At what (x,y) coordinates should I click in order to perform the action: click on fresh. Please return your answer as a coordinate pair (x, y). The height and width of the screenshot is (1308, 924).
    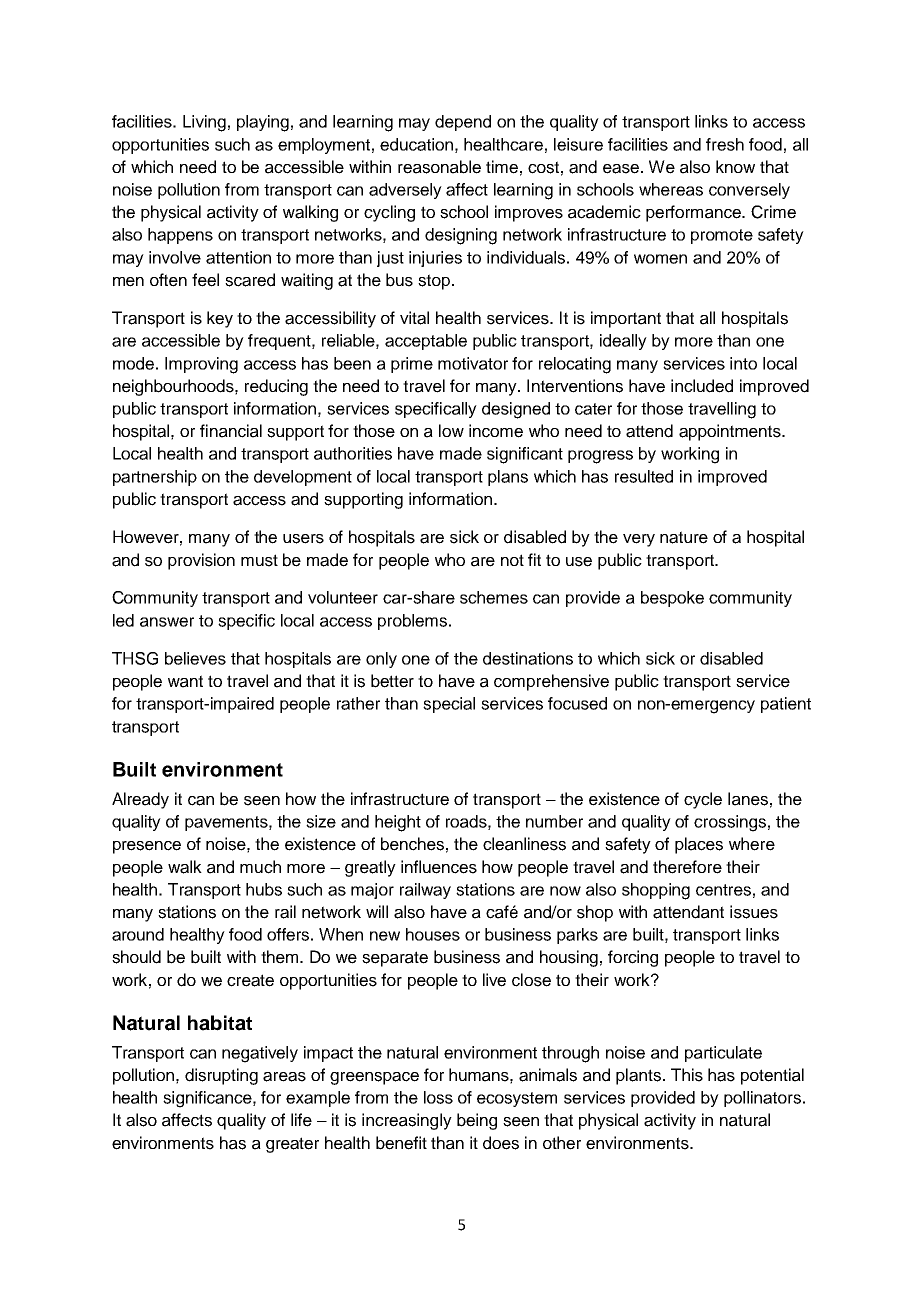
    Looking at the image, I should click on (725, 144).
